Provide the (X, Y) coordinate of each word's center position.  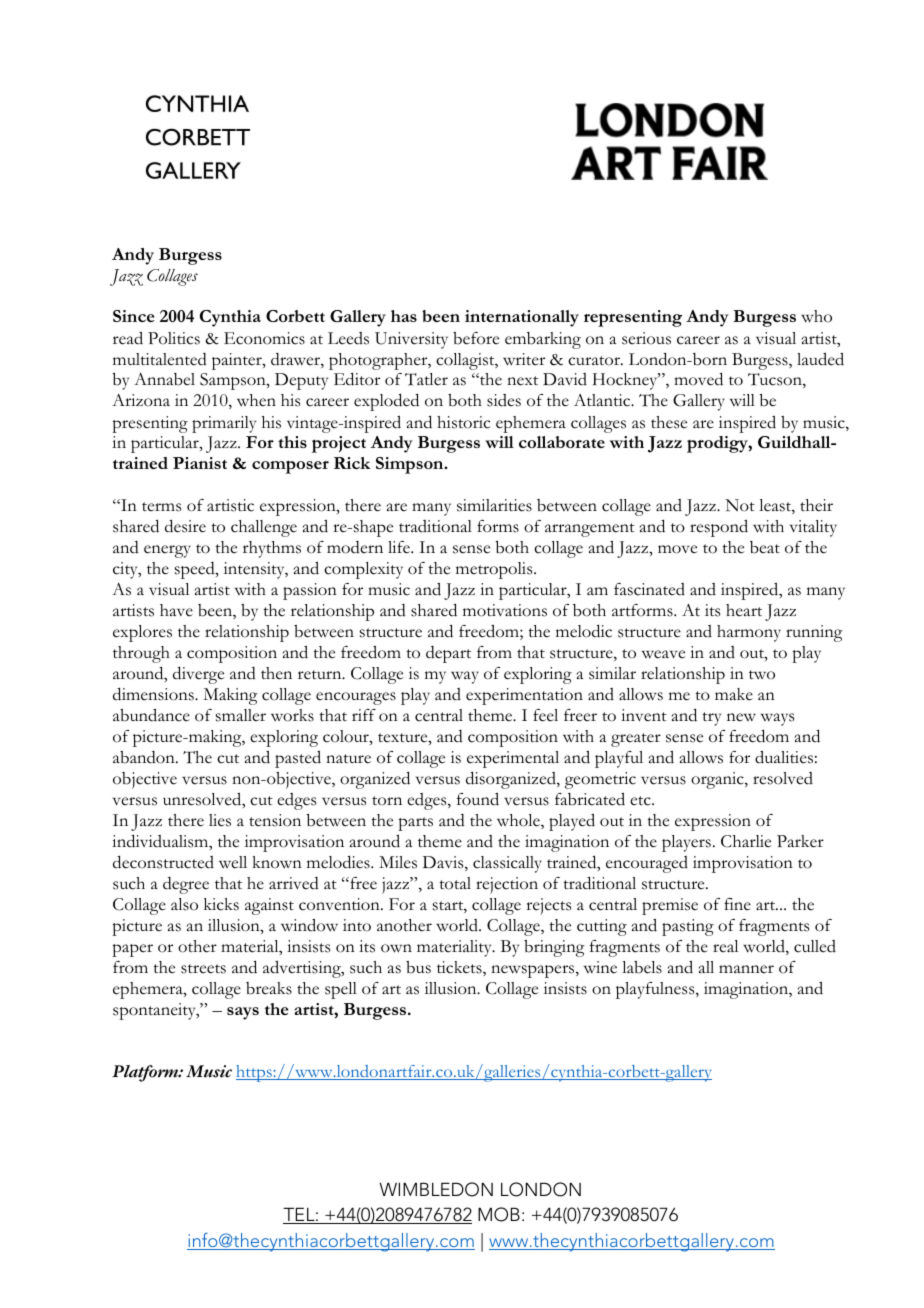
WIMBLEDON (436, 1189)
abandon (145, 757)
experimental (513, 759)
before (476, 338)
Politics (174, 338)
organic (718, 780)
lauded (820, 359)
